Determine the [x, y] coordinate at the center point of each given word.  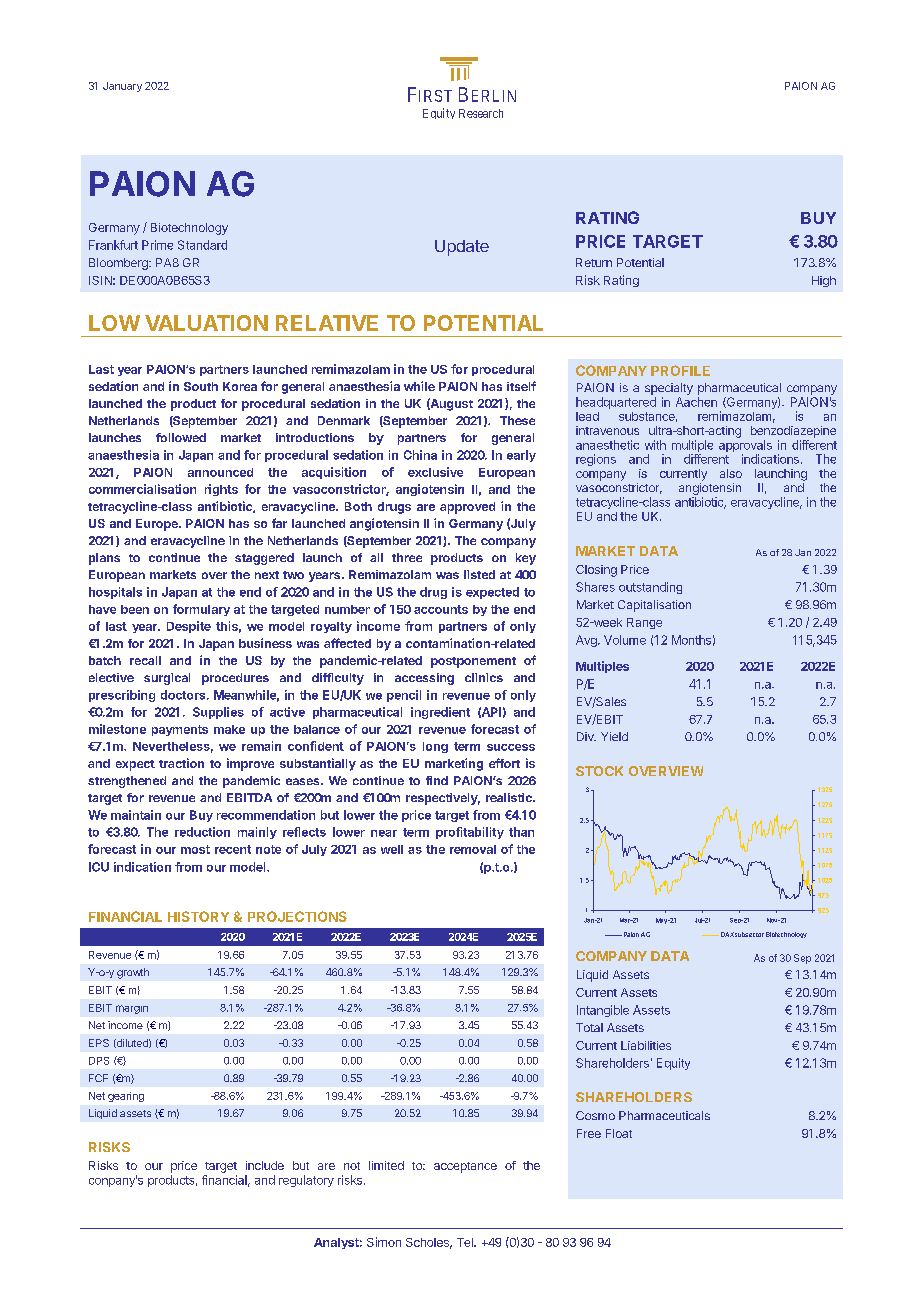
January [122, 87]
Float [619, 1133]
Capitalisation [654, 606]
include [265, 1165]
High [824, 281]
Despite [189, 627]
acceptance [465, 1167]
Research [481, 113]
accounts [441, 609]
